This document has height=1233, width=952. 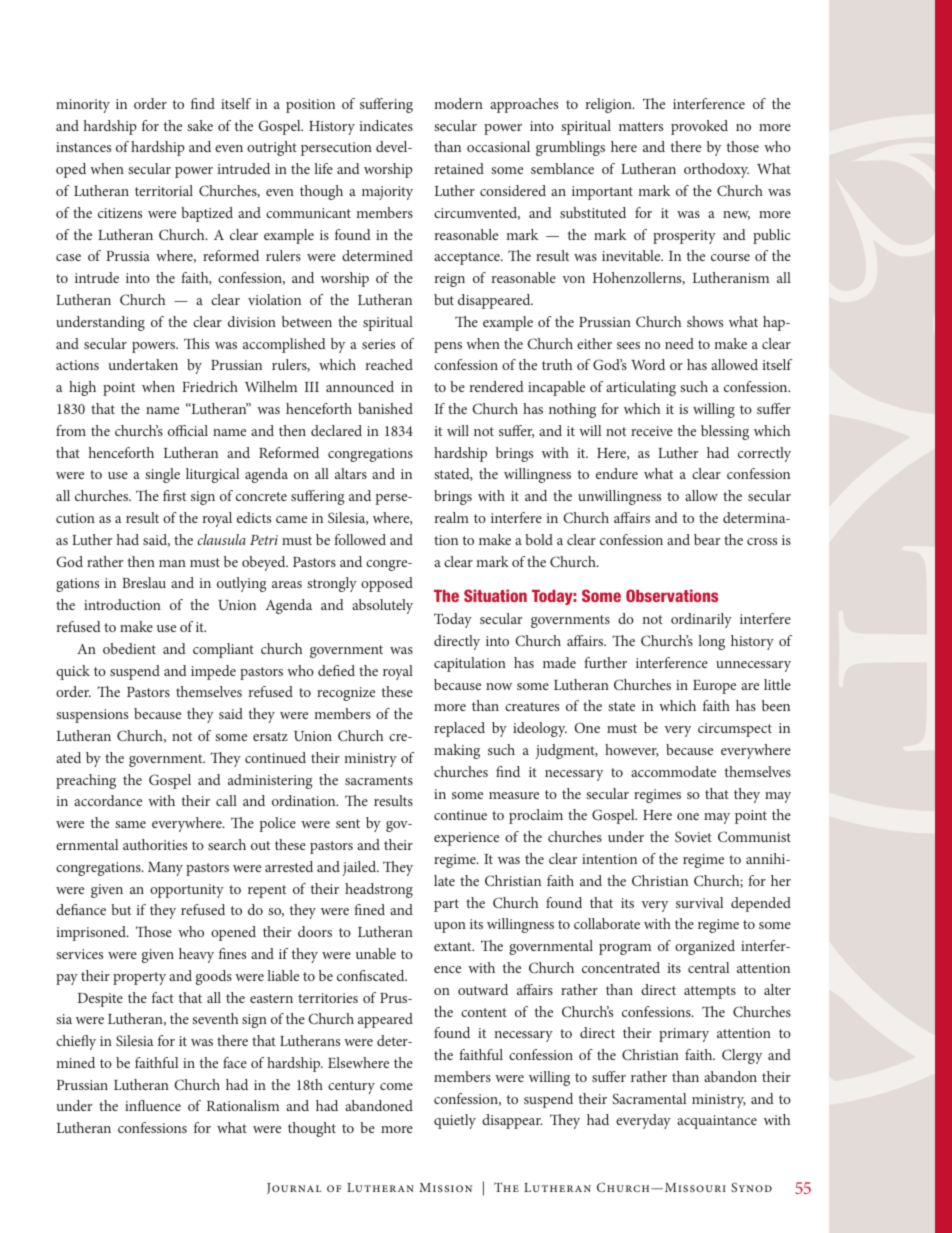 What do you see at coordinates (445, 1187) in the document?
I see `Mission` at bounding box center [445, 1187].
